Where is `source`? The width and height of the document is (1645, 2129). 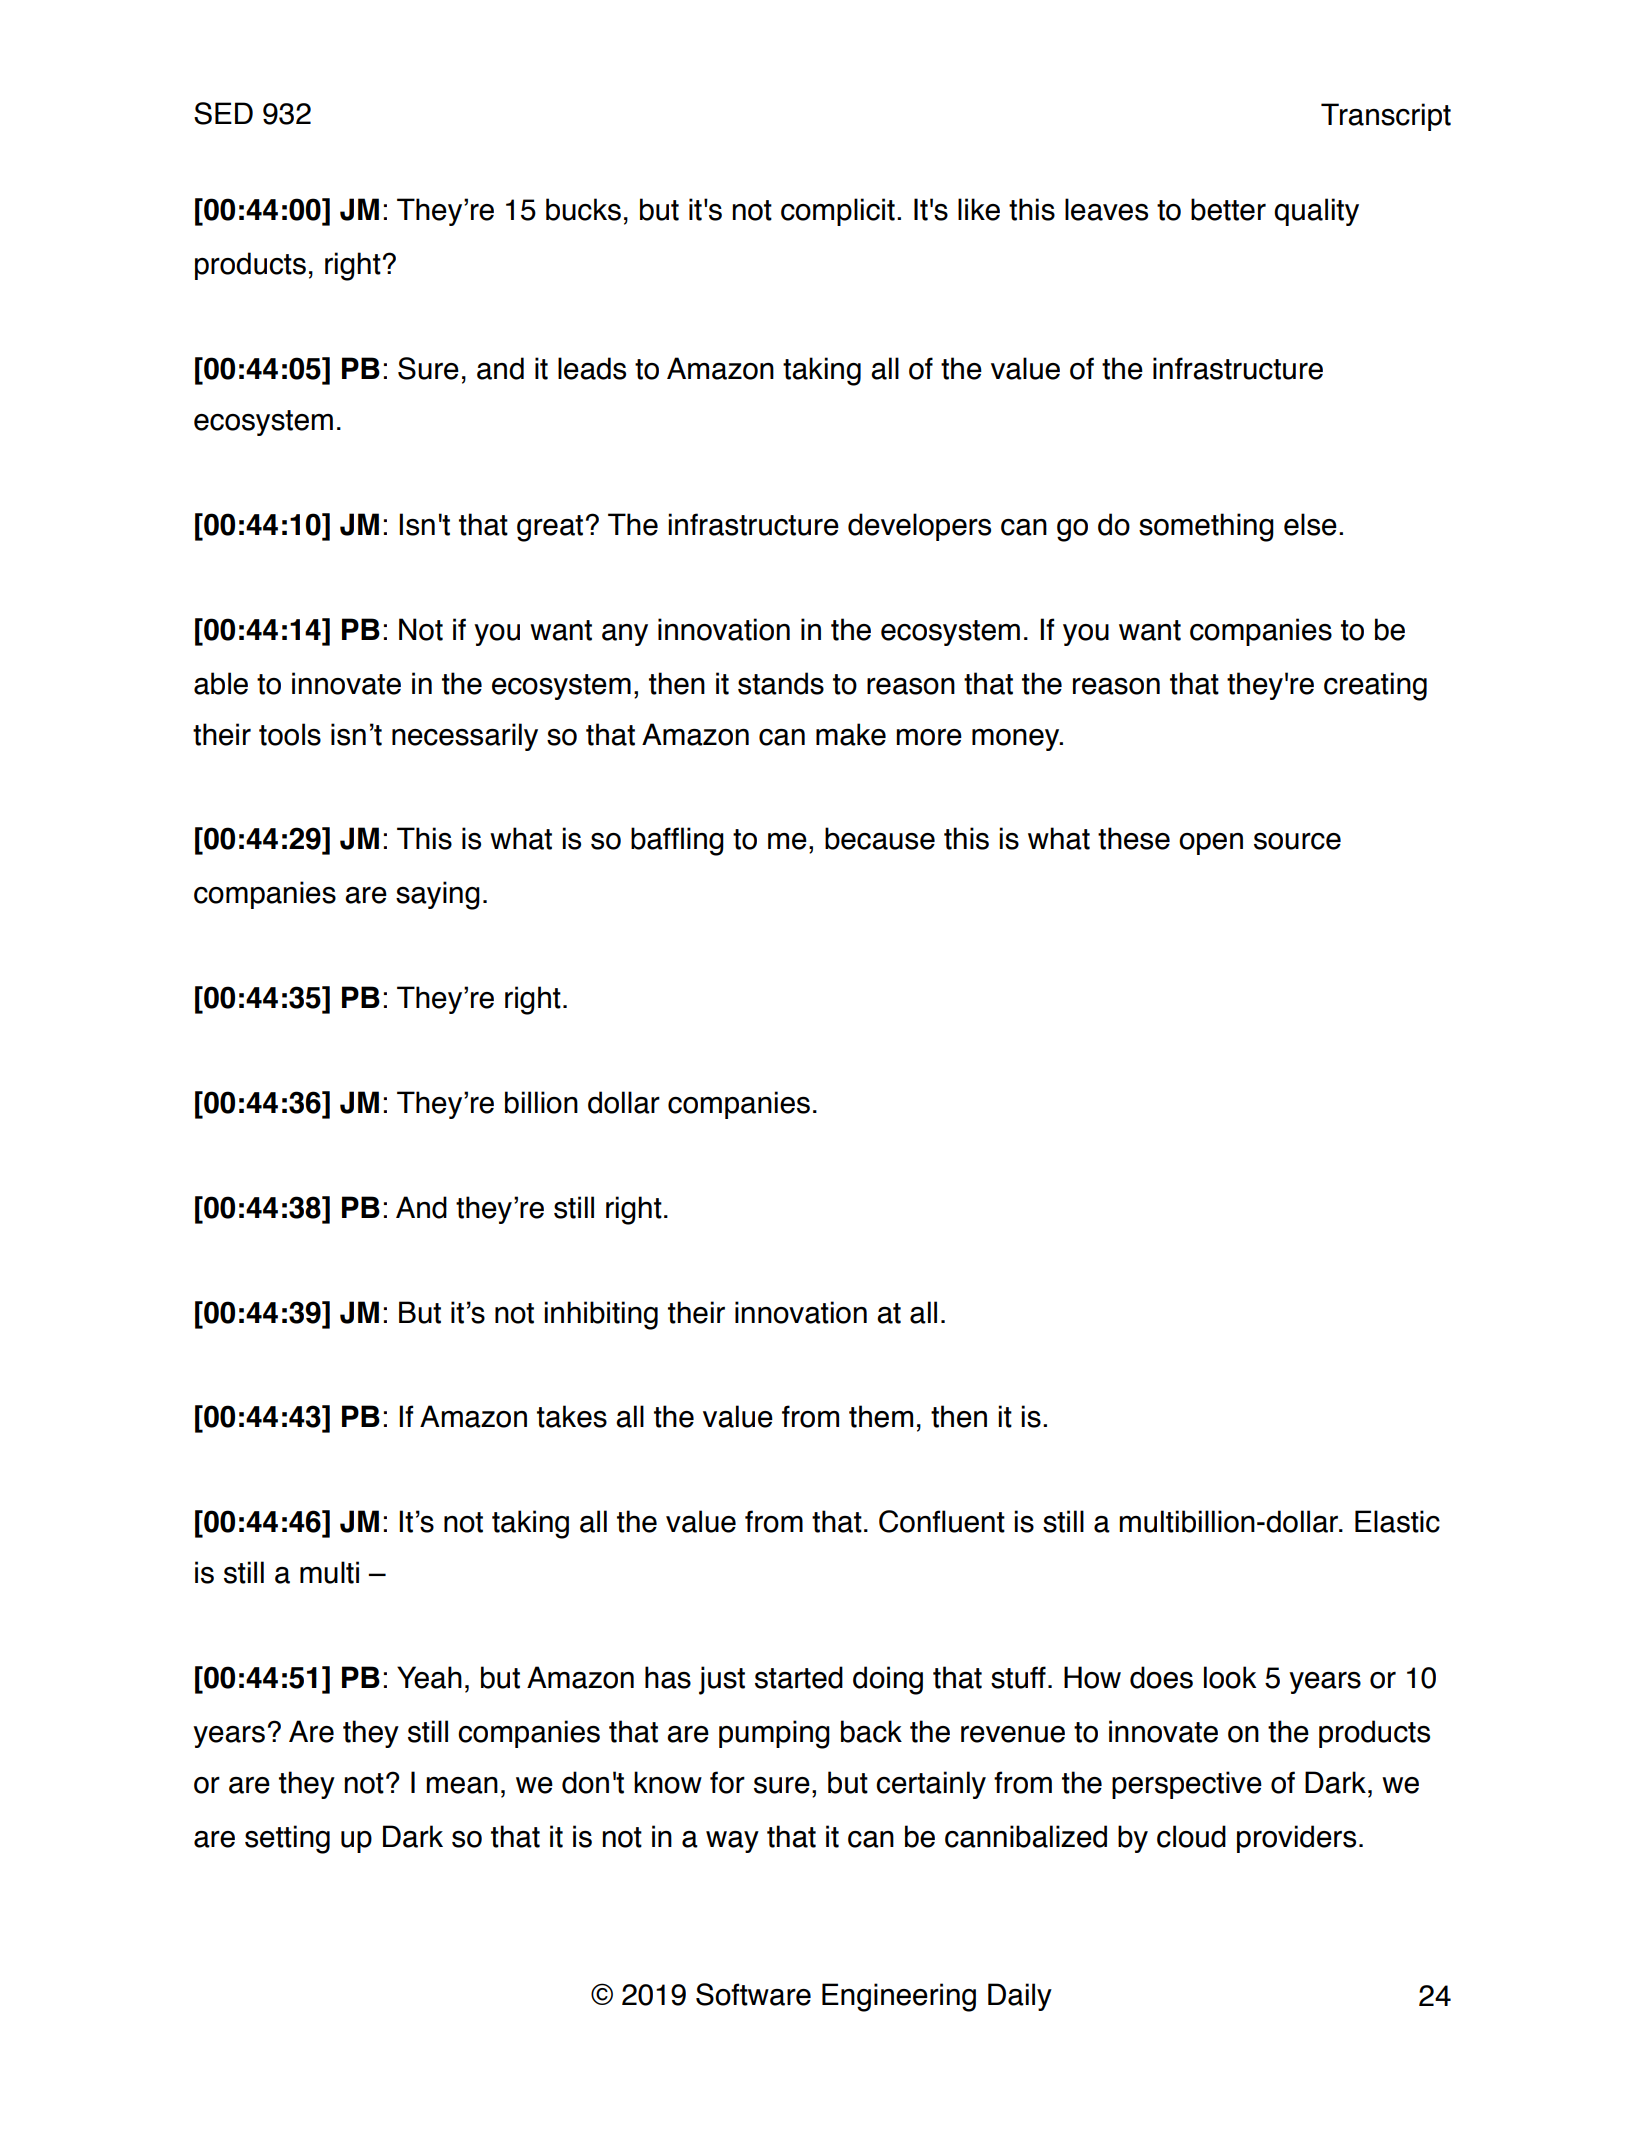
source is located at coordinates (1297, 841).
